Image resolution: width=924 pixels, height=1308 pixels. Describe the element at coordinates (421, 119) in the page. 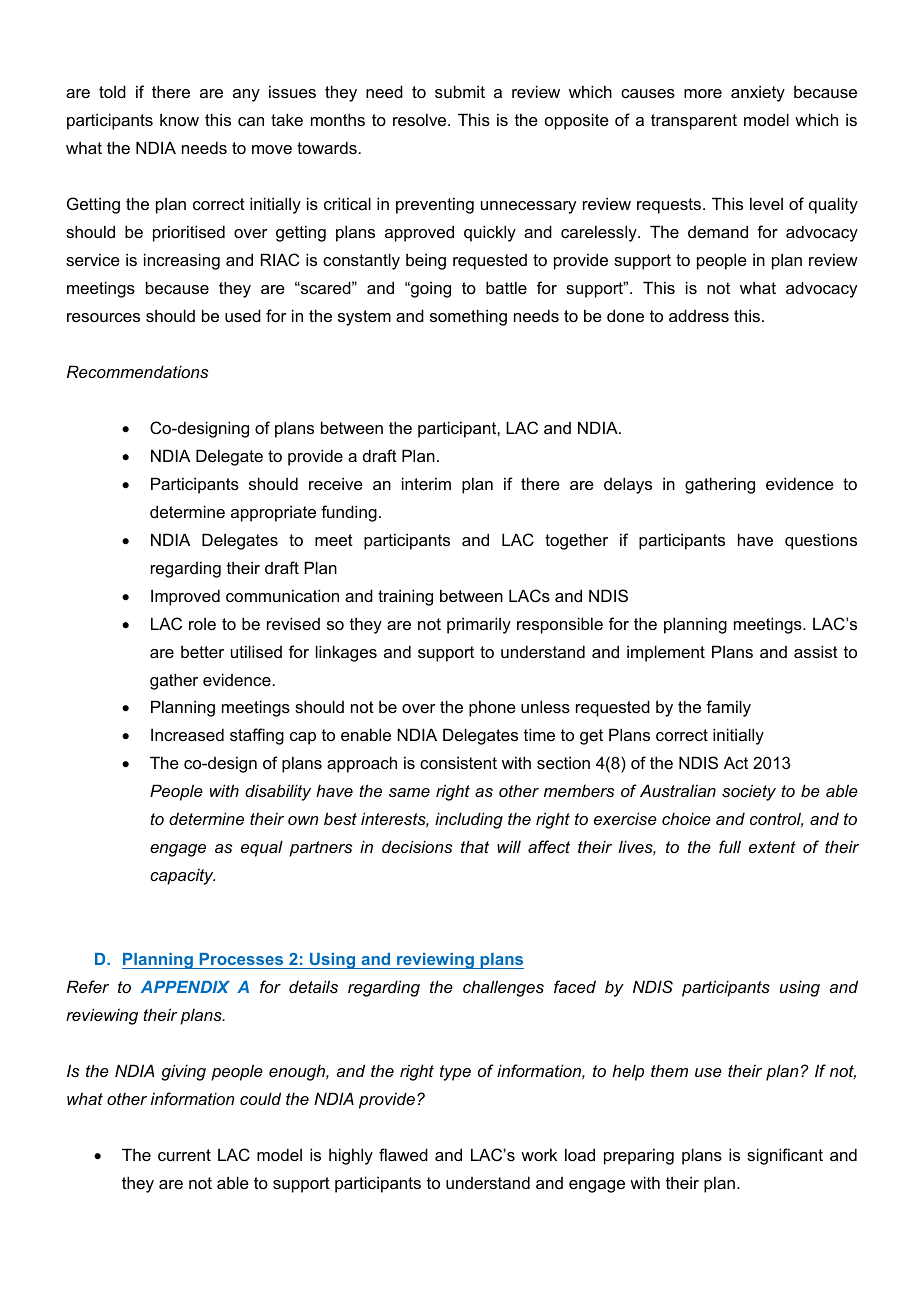

I see `resolve` at that location.
